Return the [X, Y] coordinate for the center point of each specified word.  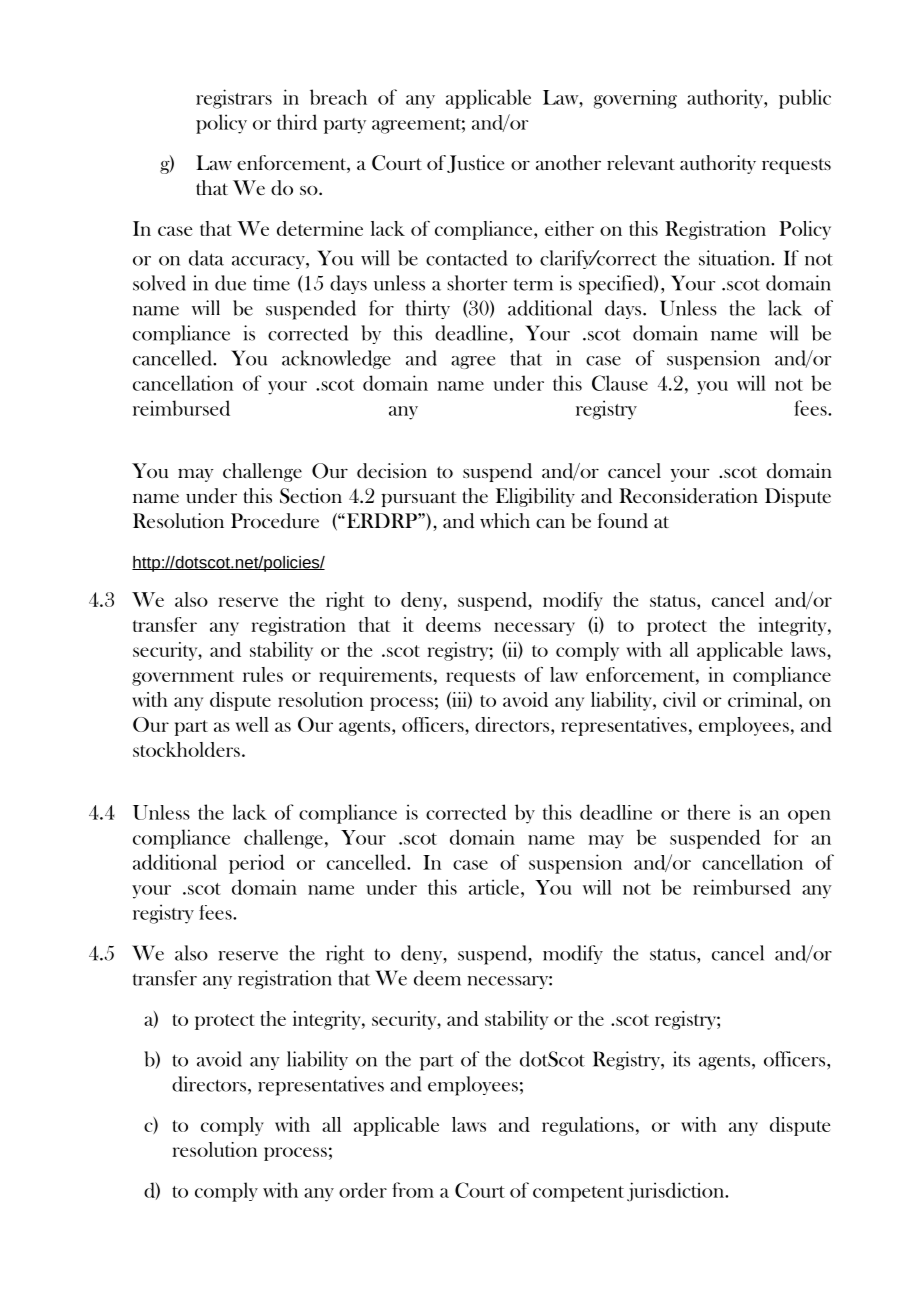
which [505, 520]
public [805, 99]
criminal [764, 699]
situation [735, 258]
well [252, 724]
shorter [477, 283]
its [681, 1059]
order [363, 1190]
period [257, 864]
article [494, 887]
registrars [234, 99]
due [230, 283]
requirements [375, 676]
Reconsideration [688, 496]
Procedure [275, 521]
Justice [475, 164]
